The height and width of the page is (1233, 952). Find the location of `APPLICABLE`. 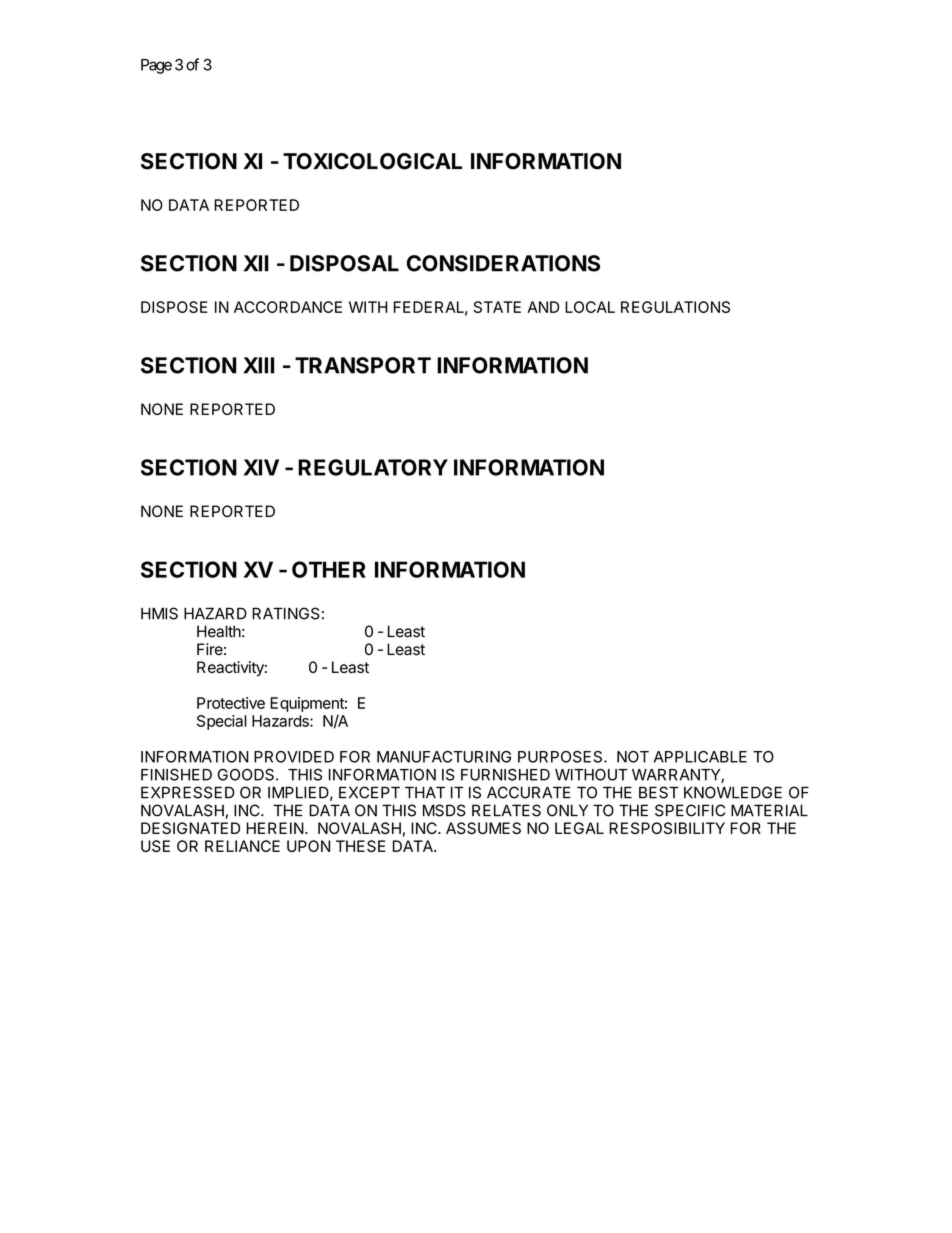

APPLICABLE is located at coordinates (700, 757).
